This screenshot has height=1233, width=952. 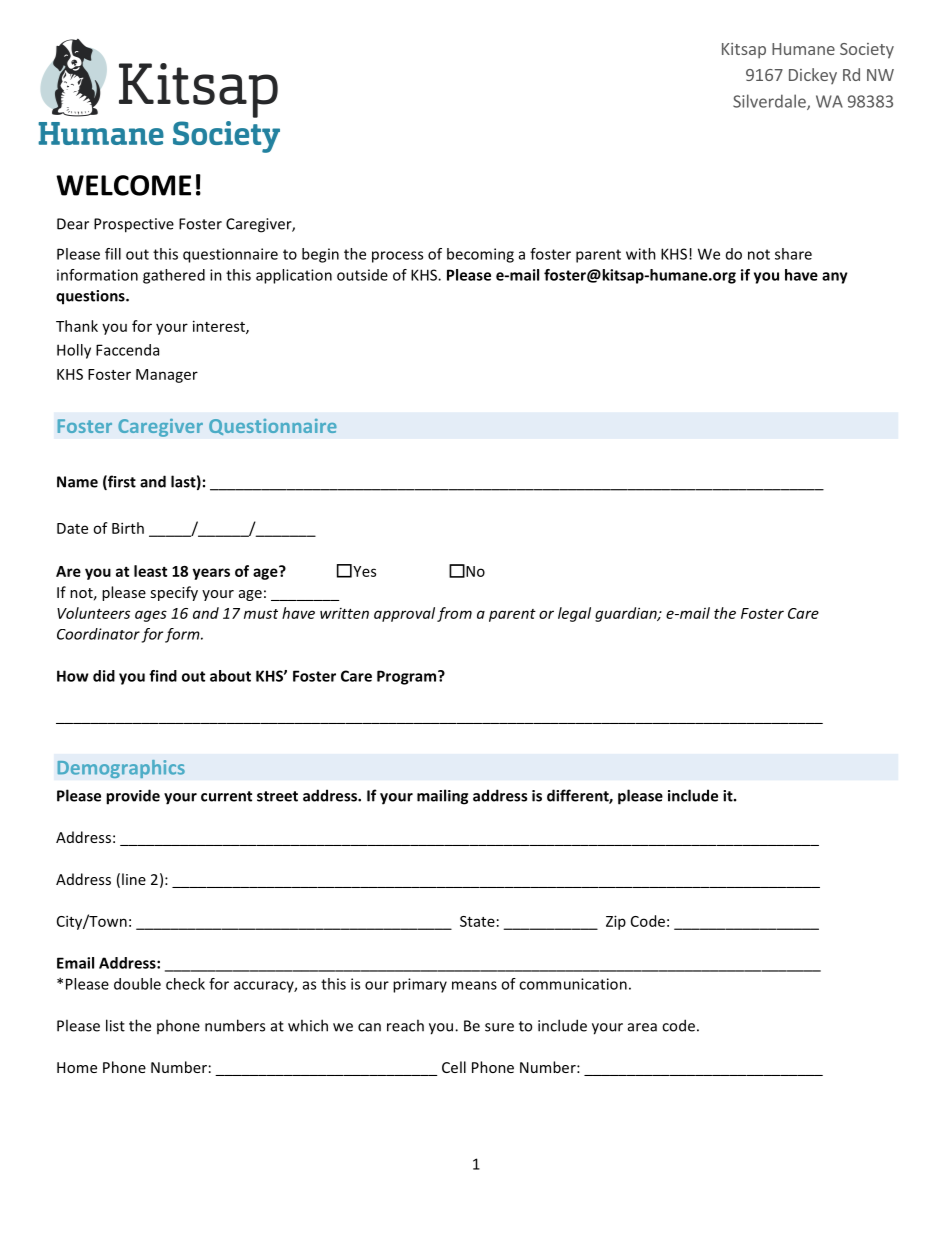 What do you see at coordinates (133, 797) in the screenshot?
I see `provide` at bounding box center [133, 797].
